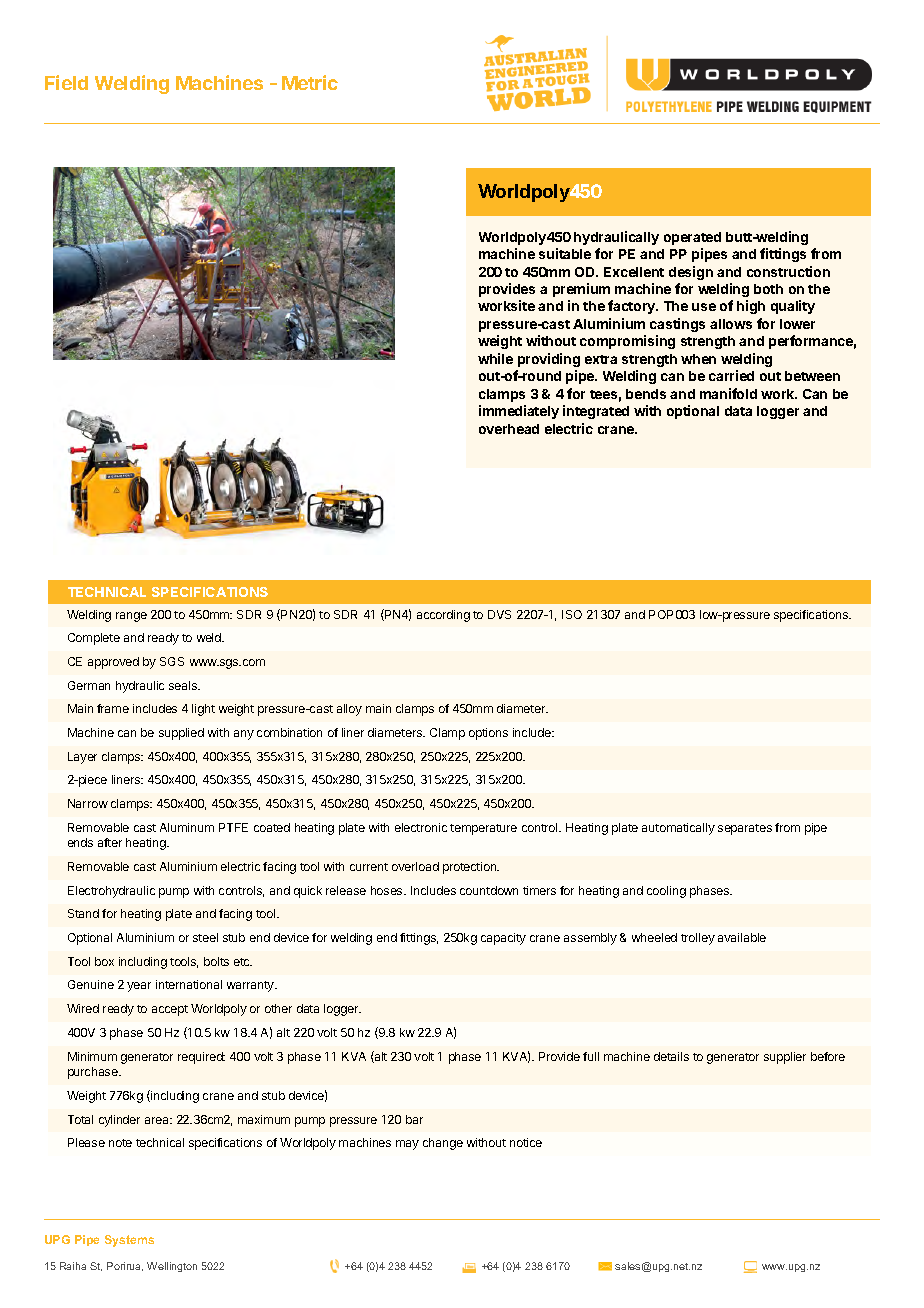 The height and width of the image is (1308, 924). I want to click on change, so click(443, 1144).
